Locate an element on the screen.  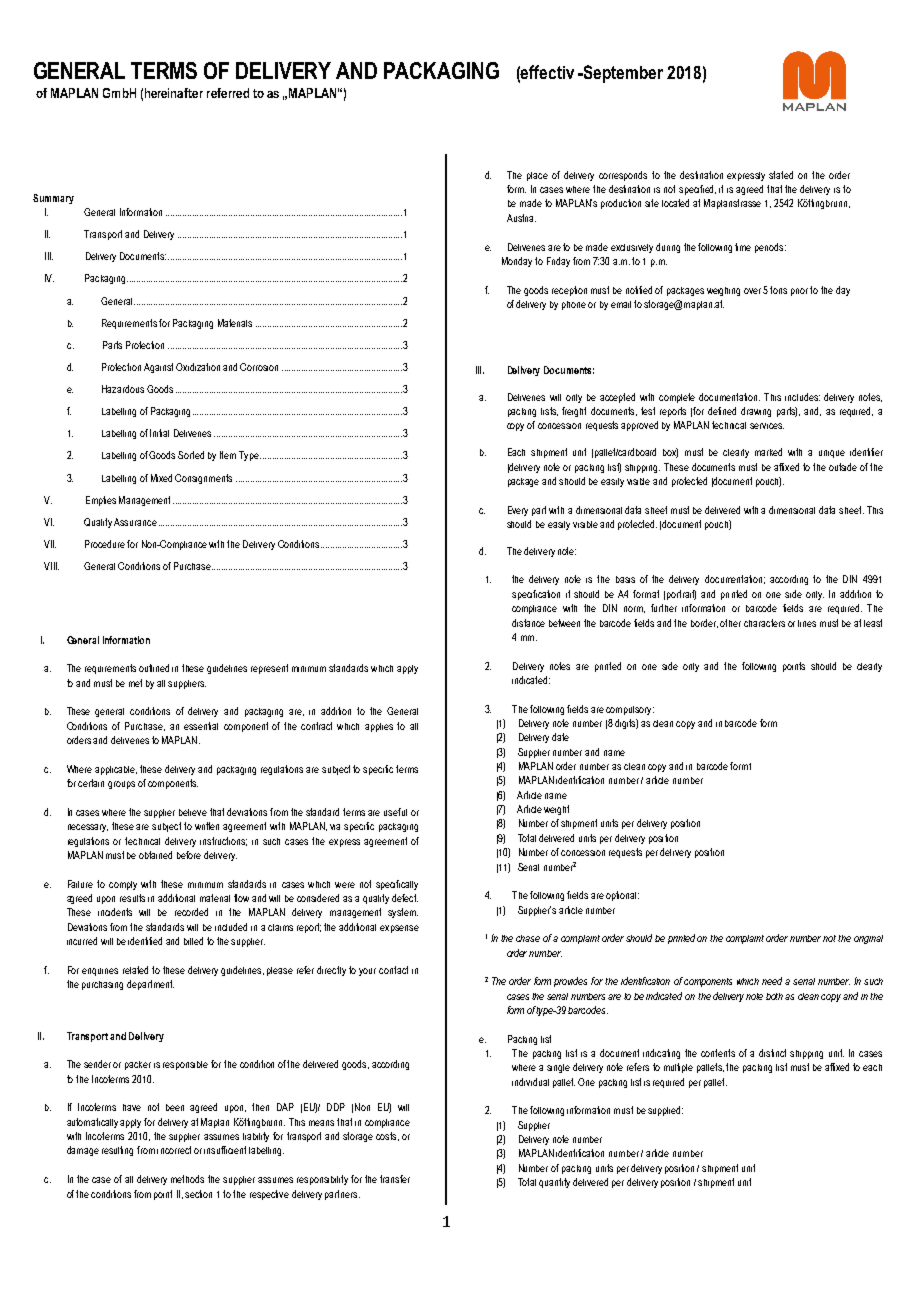
transfer is located at coordinates (395, 1179).
